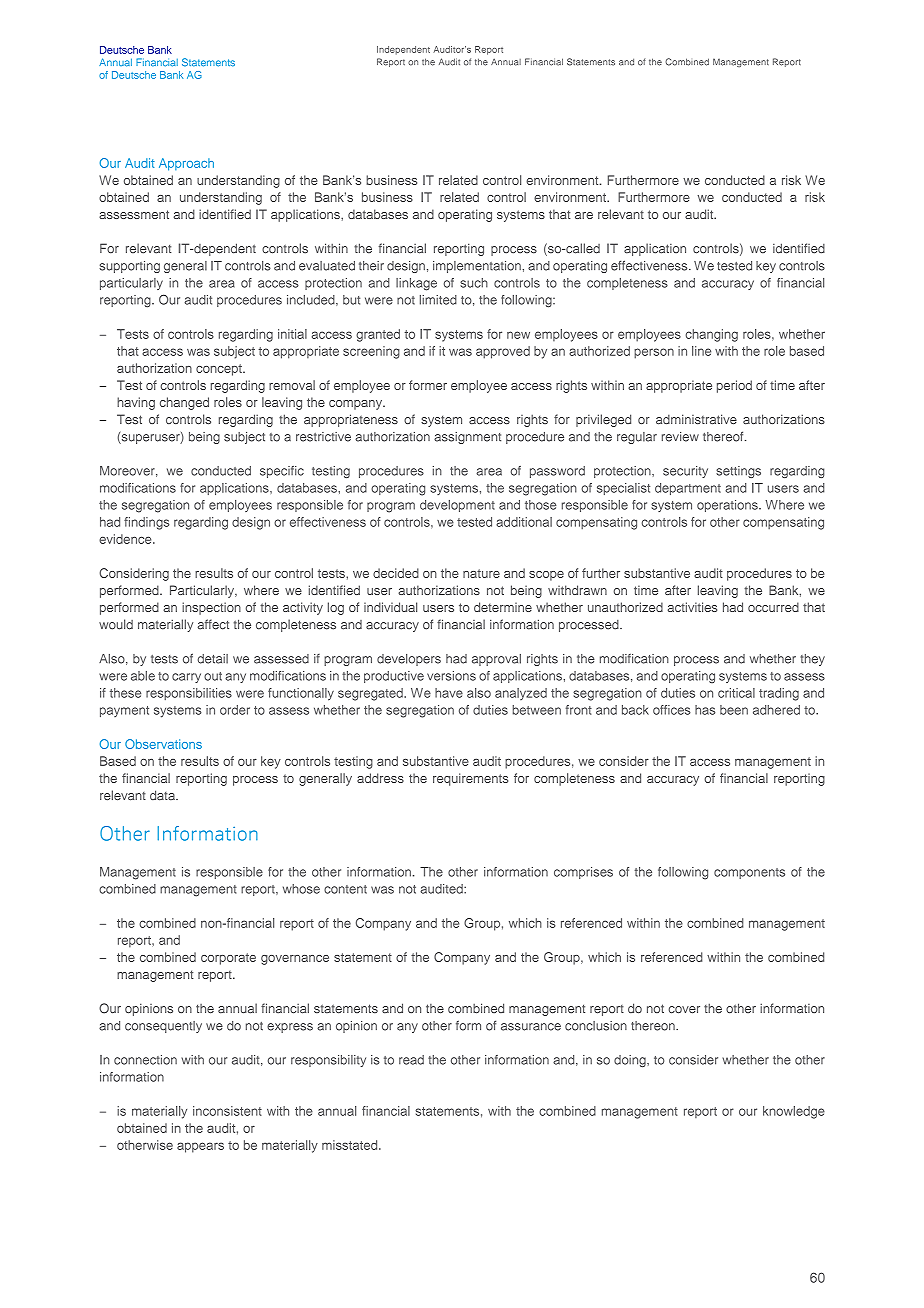  What do you see at coordinates (186, 164) in the screenshot?
I see `Approach` at bounding box center [186, 164].
